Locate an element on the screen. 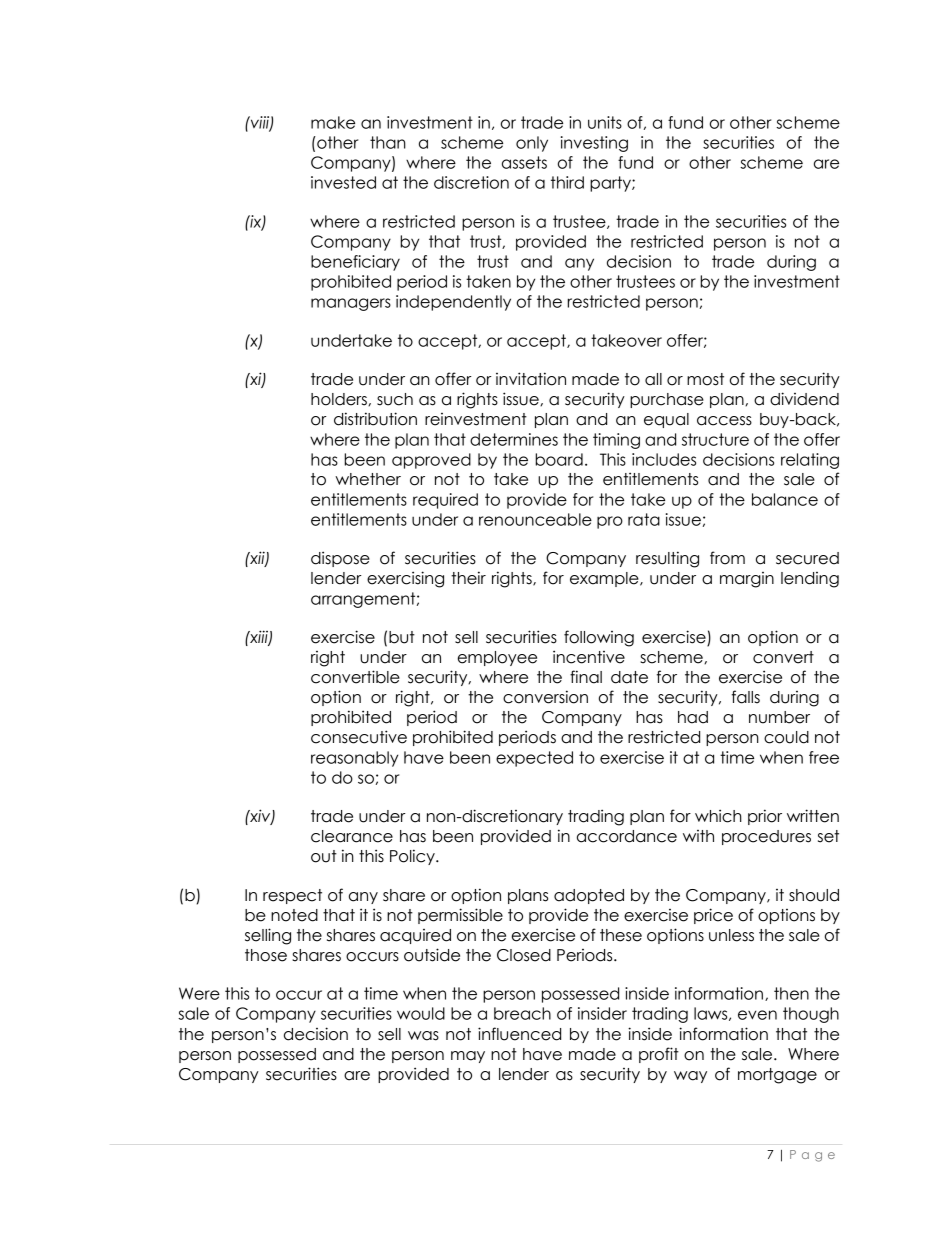  holders is located at coordinates (340, 399).
